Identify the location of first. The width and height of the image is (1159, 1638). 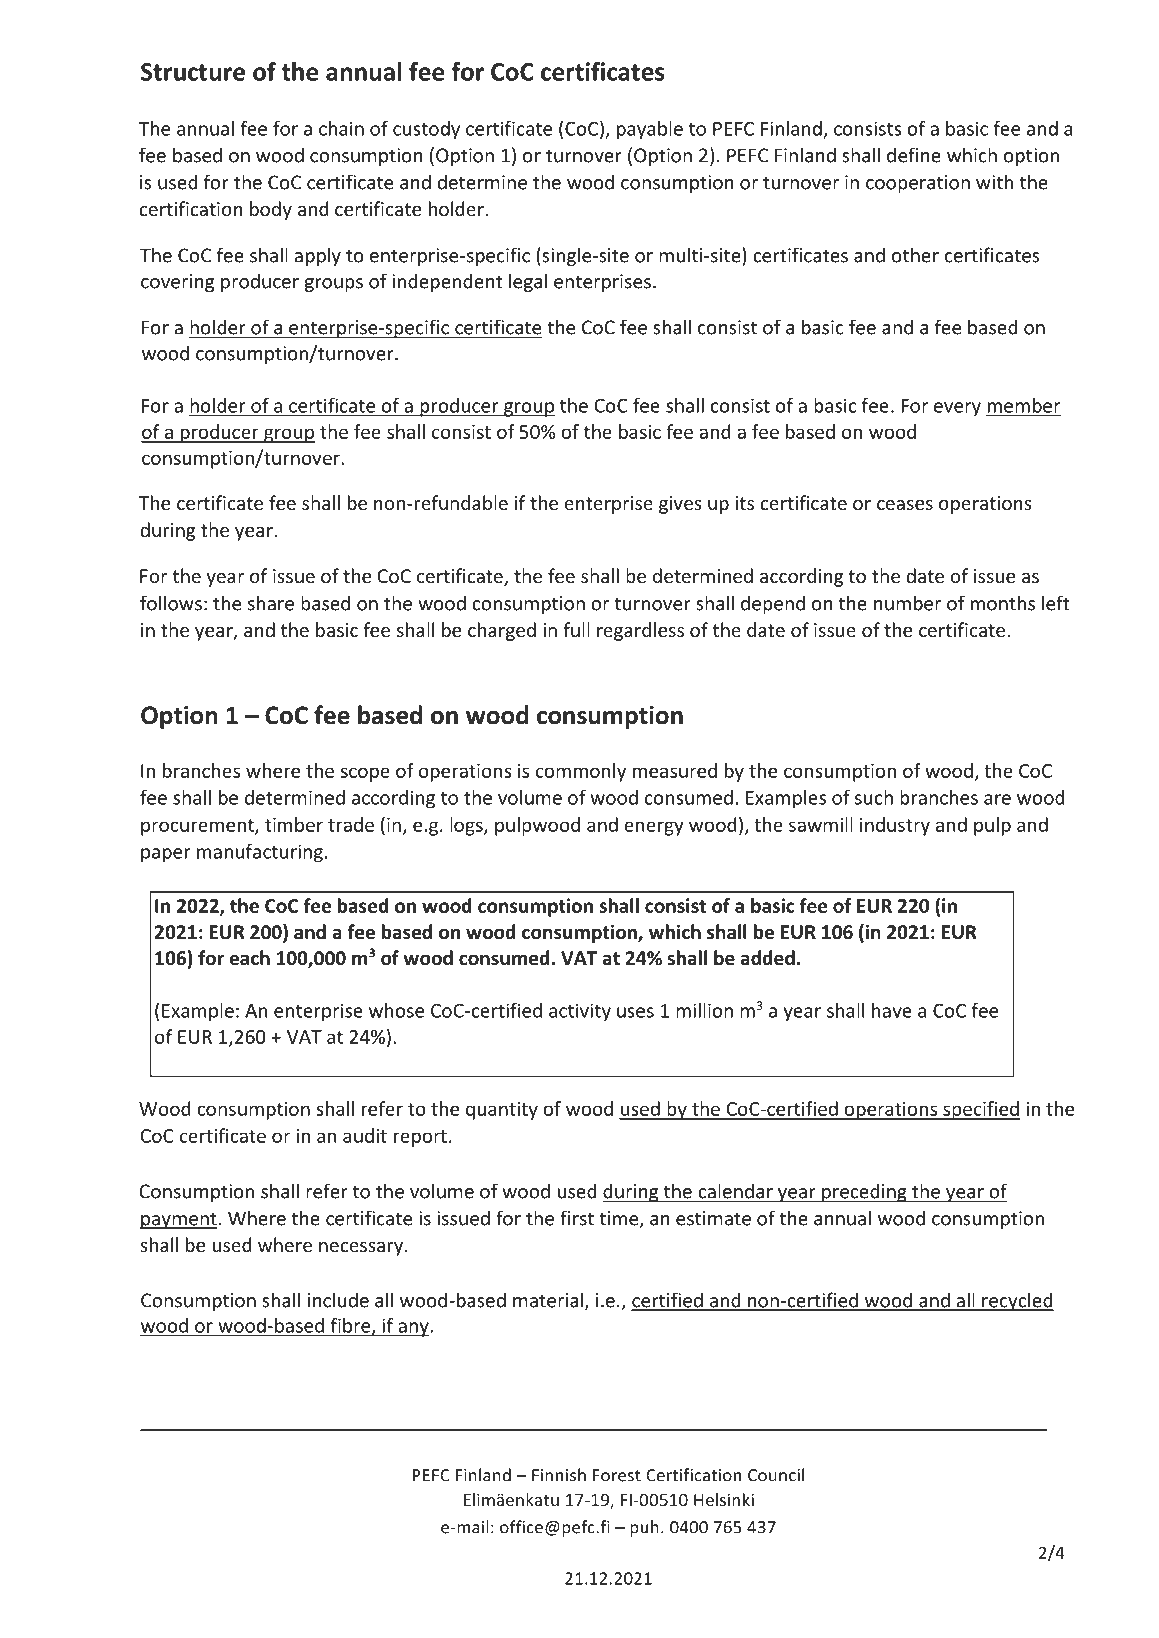
(577, 1218).
